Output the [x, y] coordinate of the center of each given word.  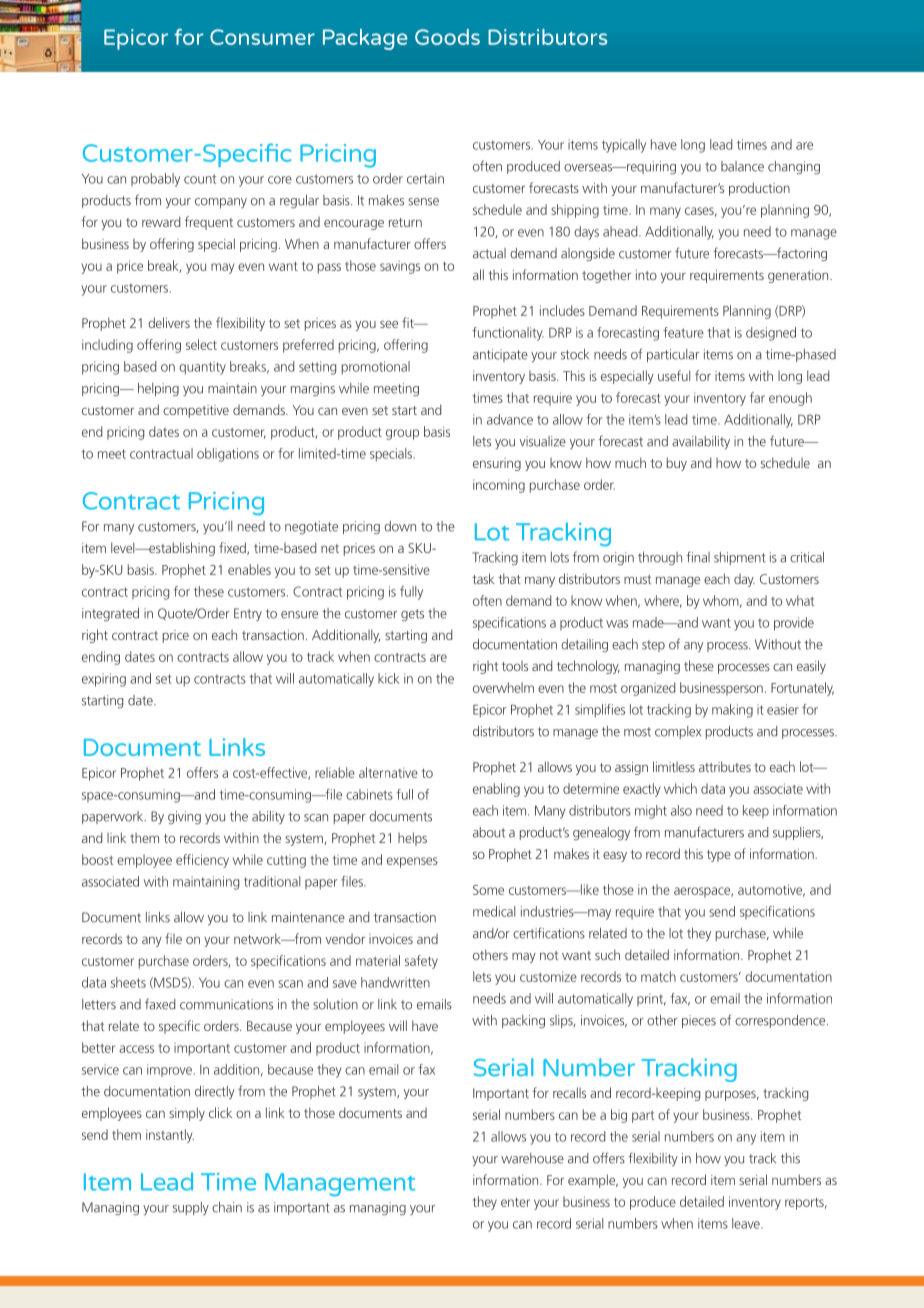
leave [747, 1223]
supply [191, 1208]
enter [515, 1202]
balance [742, 166]
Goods [447, 37]
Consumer [262, 37]
